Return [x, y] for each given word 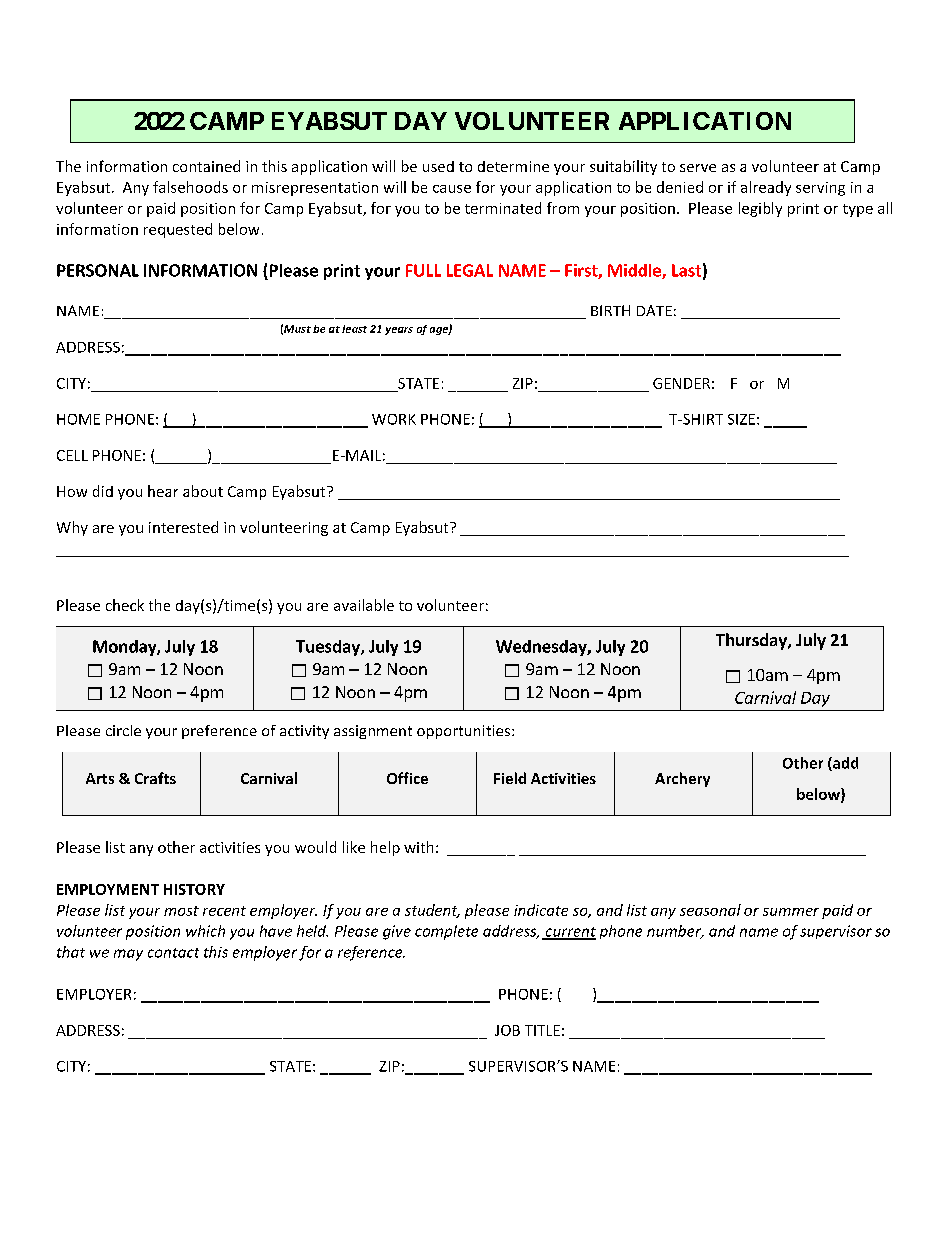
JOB [507, 1030]
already [766, 188]
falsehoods [190, 187]
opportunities [465, 732]
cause [452, 189]
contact [173, 953]
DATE [654, 310]
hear [163, 491]
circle [123, 730]
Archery [682, 779]
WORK [394, 419]
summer [791, 912]
